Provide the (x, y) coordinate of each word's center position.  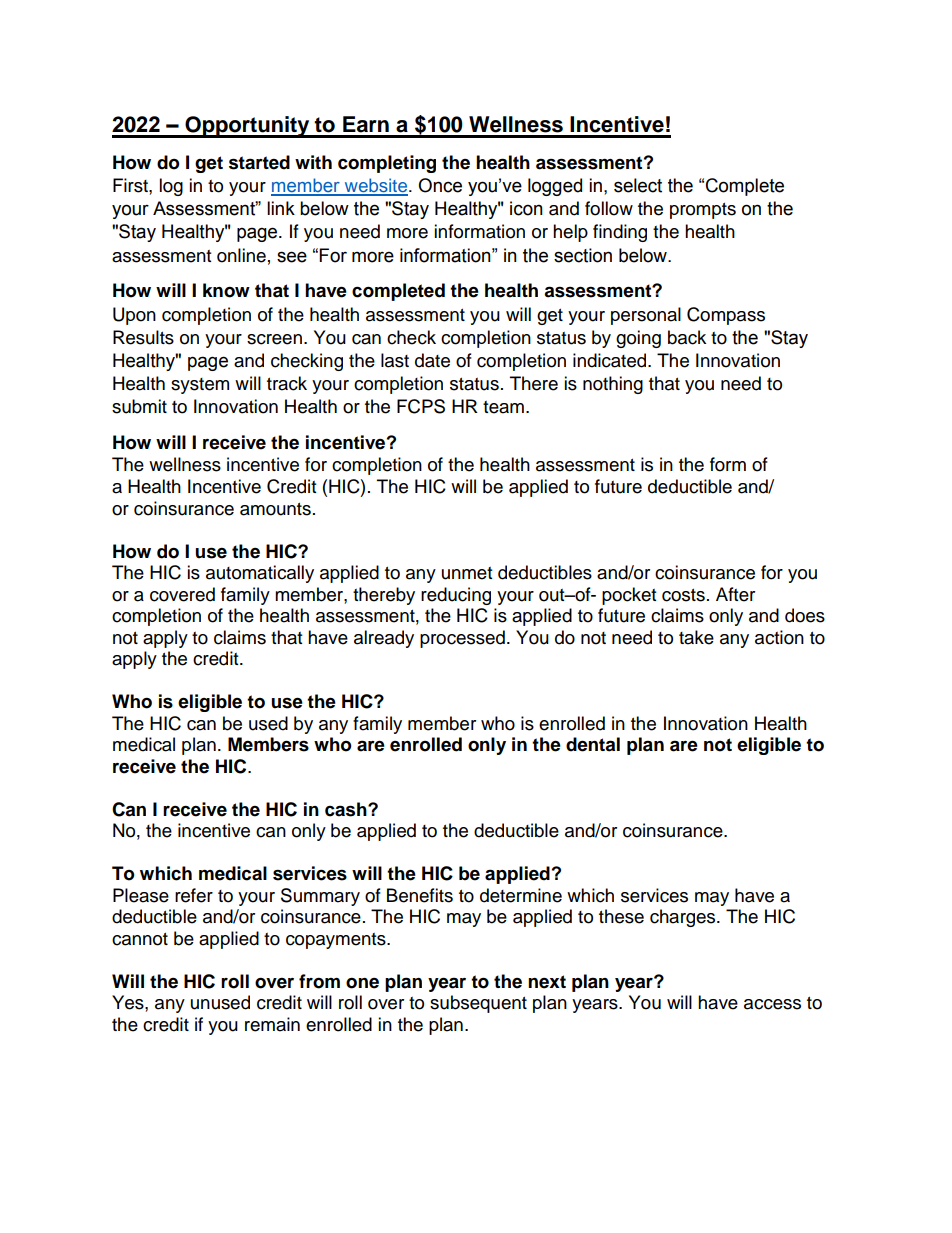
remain (272, 1024)
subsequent (478, 1004)
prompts (703, 211)
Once (440, 185)
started (259, 162)
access (772, 1004)
